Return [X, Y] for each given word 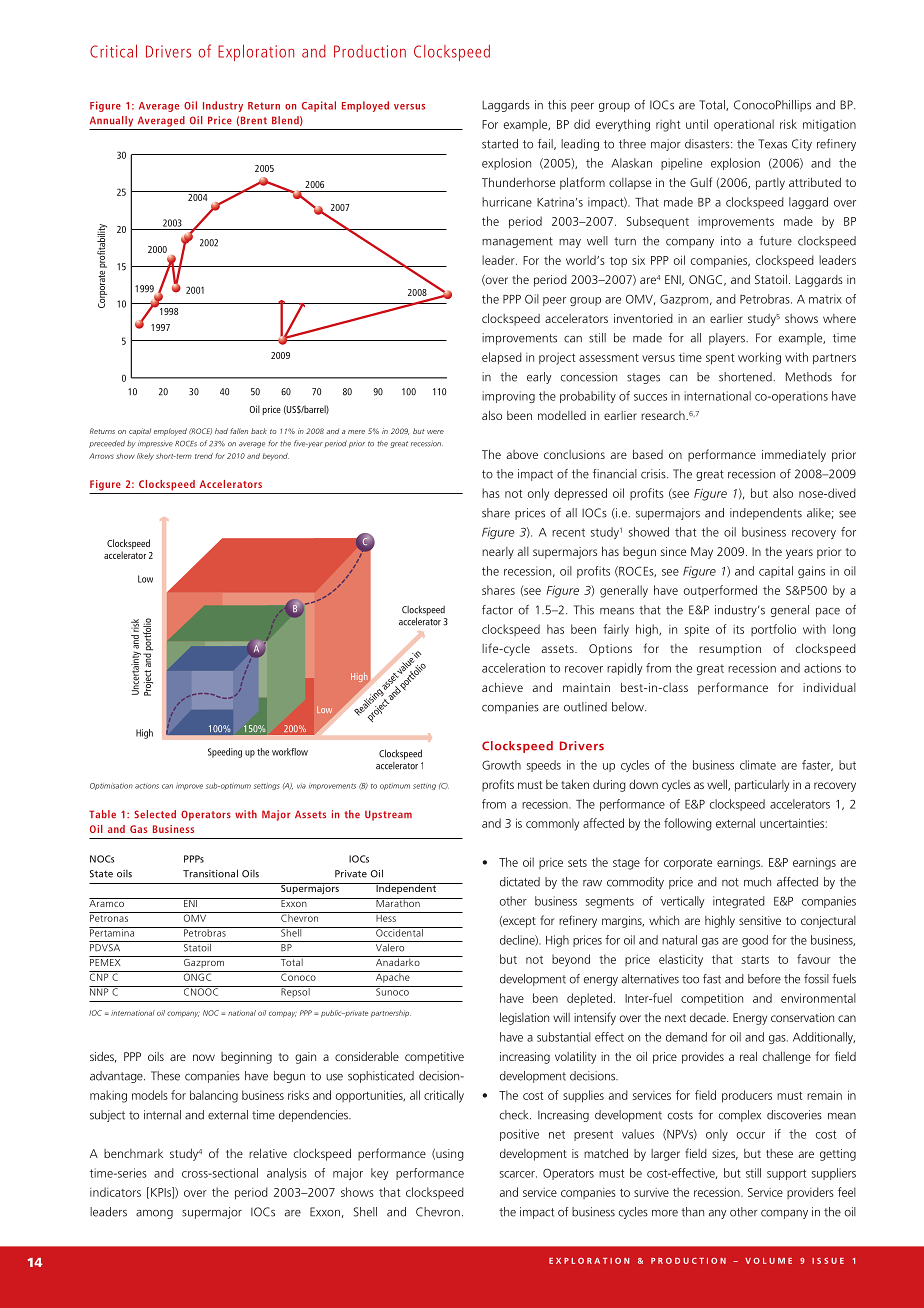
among [154, 1214]
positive [519, 1135]
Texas [772, 144]
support [786, 1174]
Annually [111, 121]
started [500, 144]
